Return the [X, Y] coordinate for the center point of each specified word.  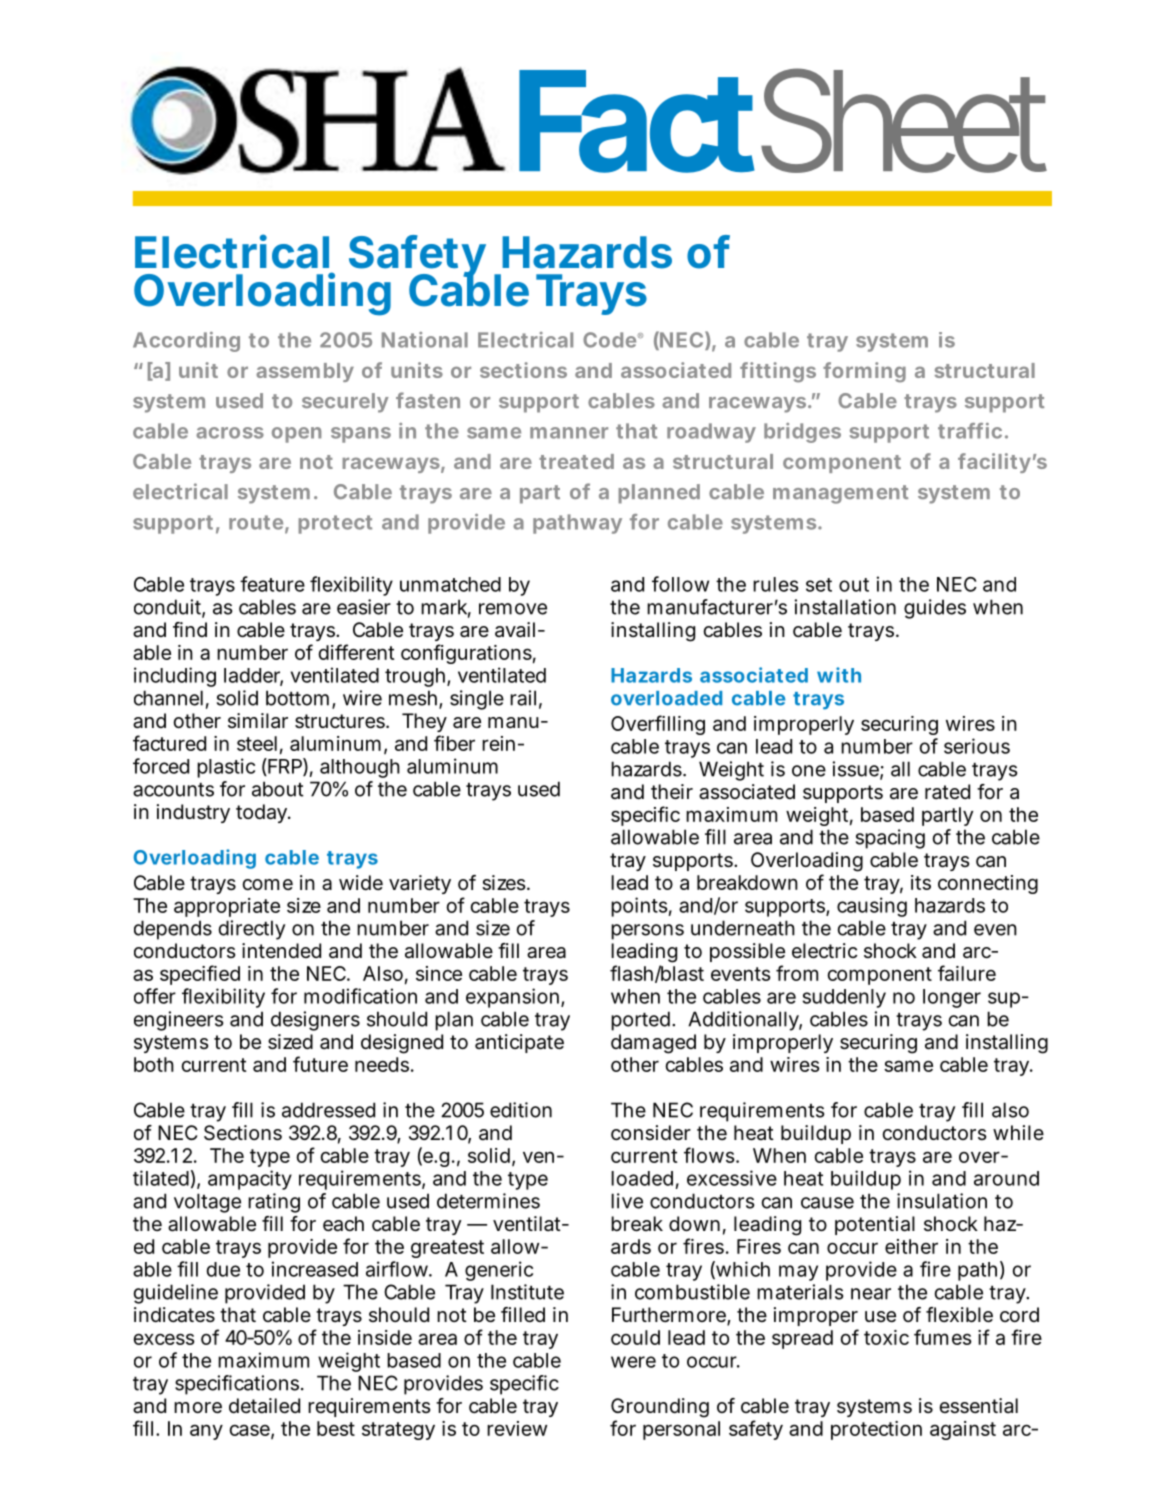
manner [569, 433]
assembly [305, 372]
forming [864, 372]
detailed [264, 1406]
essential [978, 1406]
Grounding [660, 1408]
